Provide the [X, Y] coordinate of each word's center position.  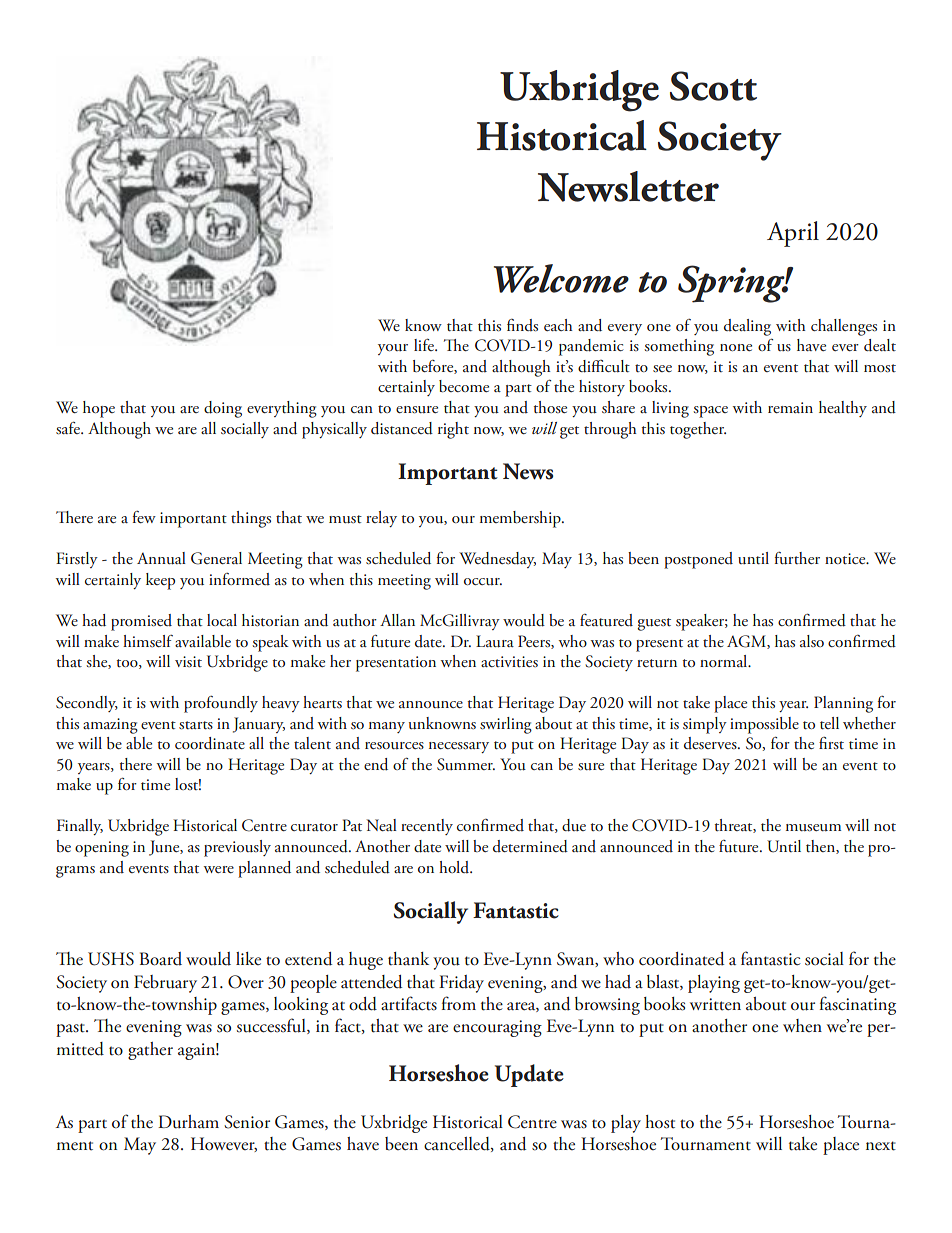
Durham [188, 1122]
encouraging [497, 1028]
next [881, 1146]
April [793, 234]
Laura [495, 641]
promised [141, 622]
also [812, 641]
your [393, 349]
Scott [713, 86]
